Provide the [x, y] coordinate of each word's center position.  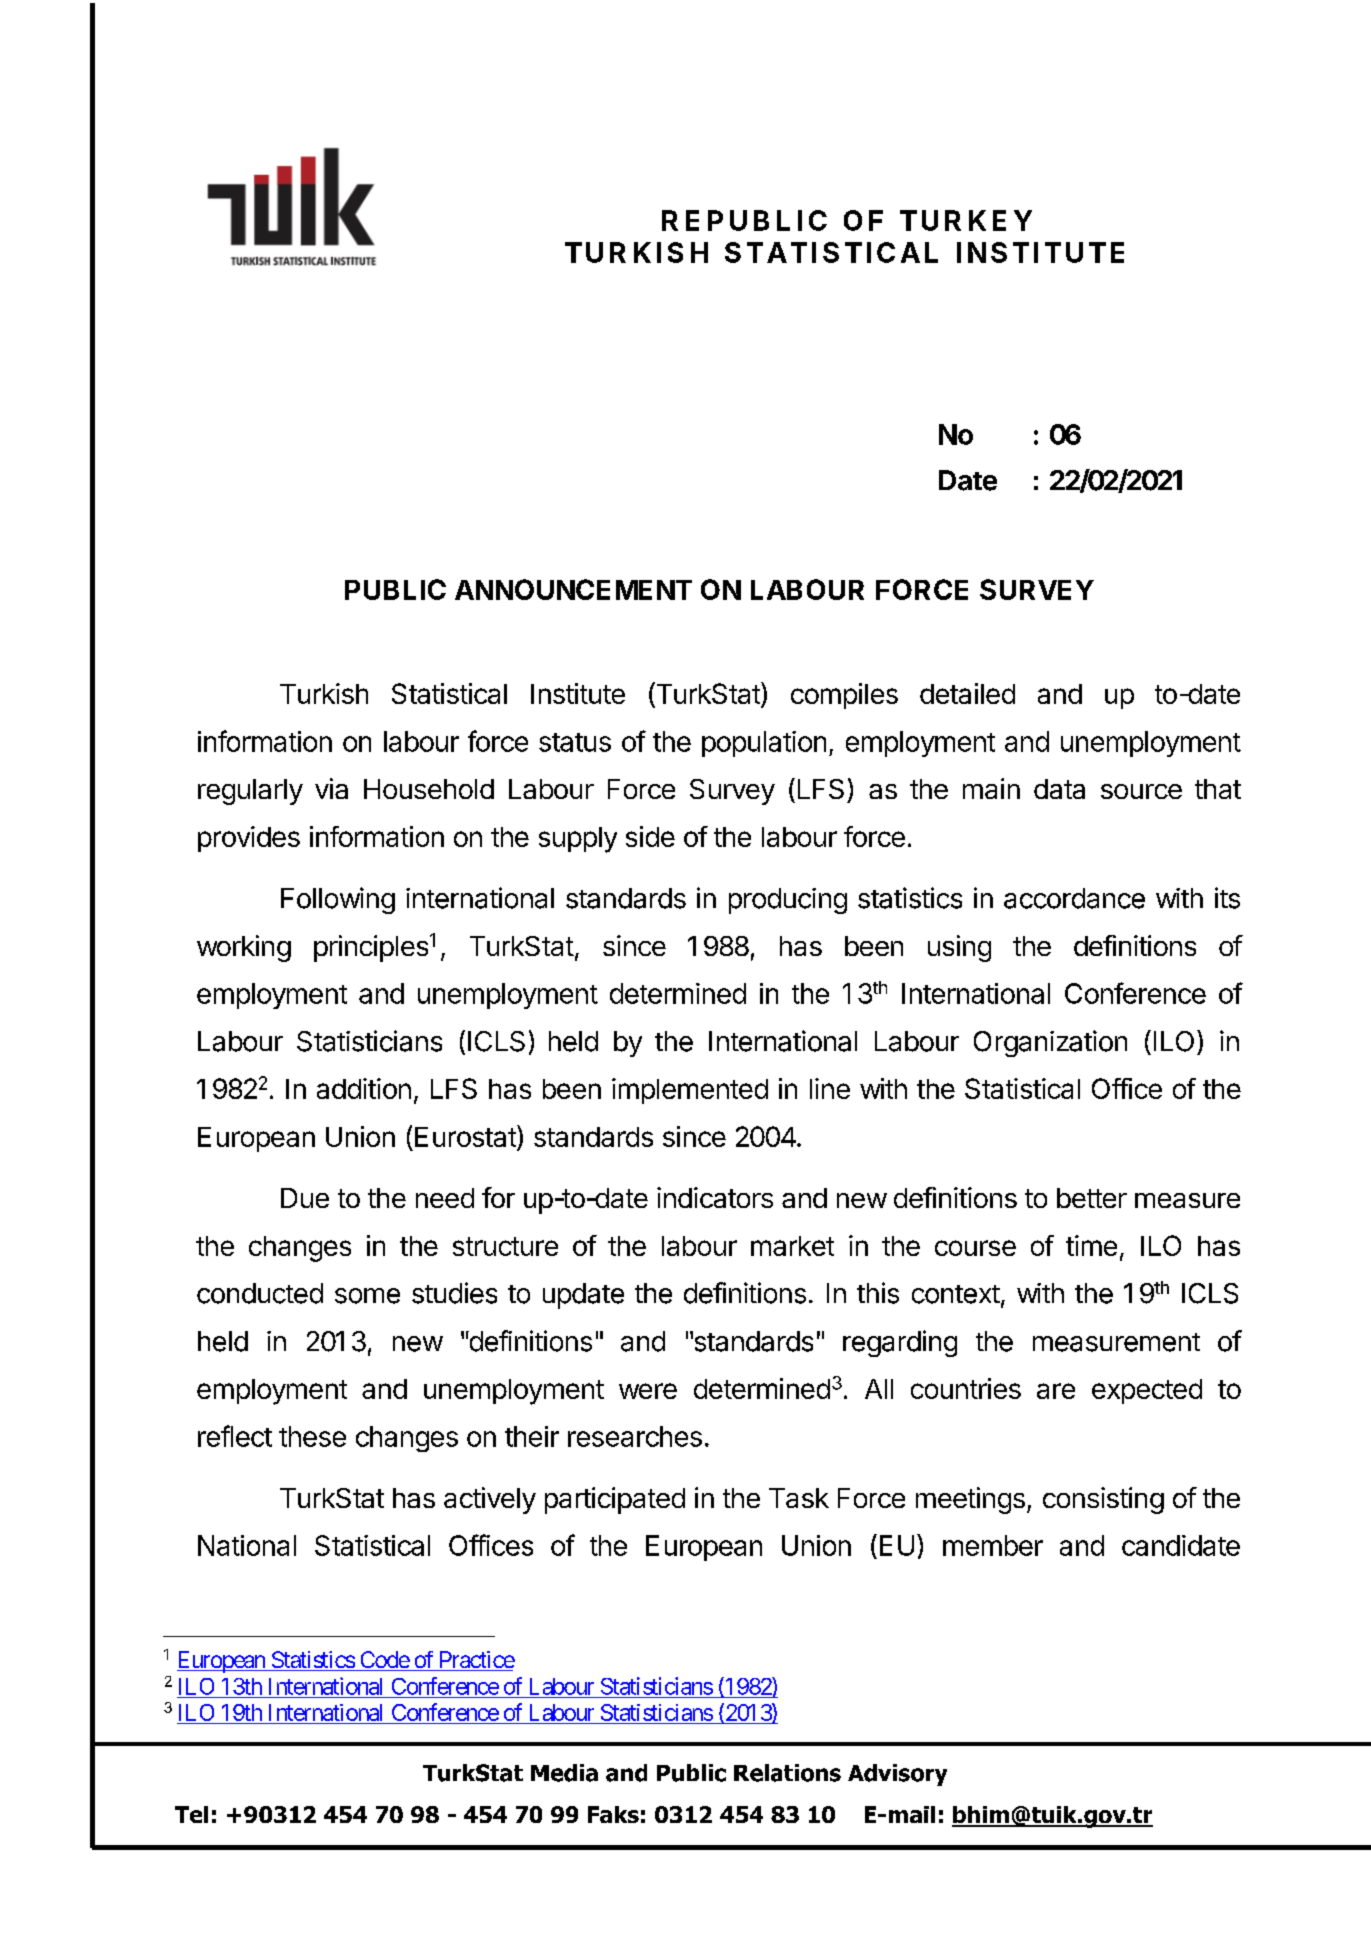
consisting [1103, 1500]
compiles [844, 696]
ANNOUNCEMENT [573, 589]
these [312, 1436]
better [1092, 1198]
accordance [1074, 898]
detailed [967, 693]
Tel [191, 1814]
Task [799, 1498]
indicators [715, 1197]
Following [338, 900]
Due [305, 1198]
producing [788, 901]
